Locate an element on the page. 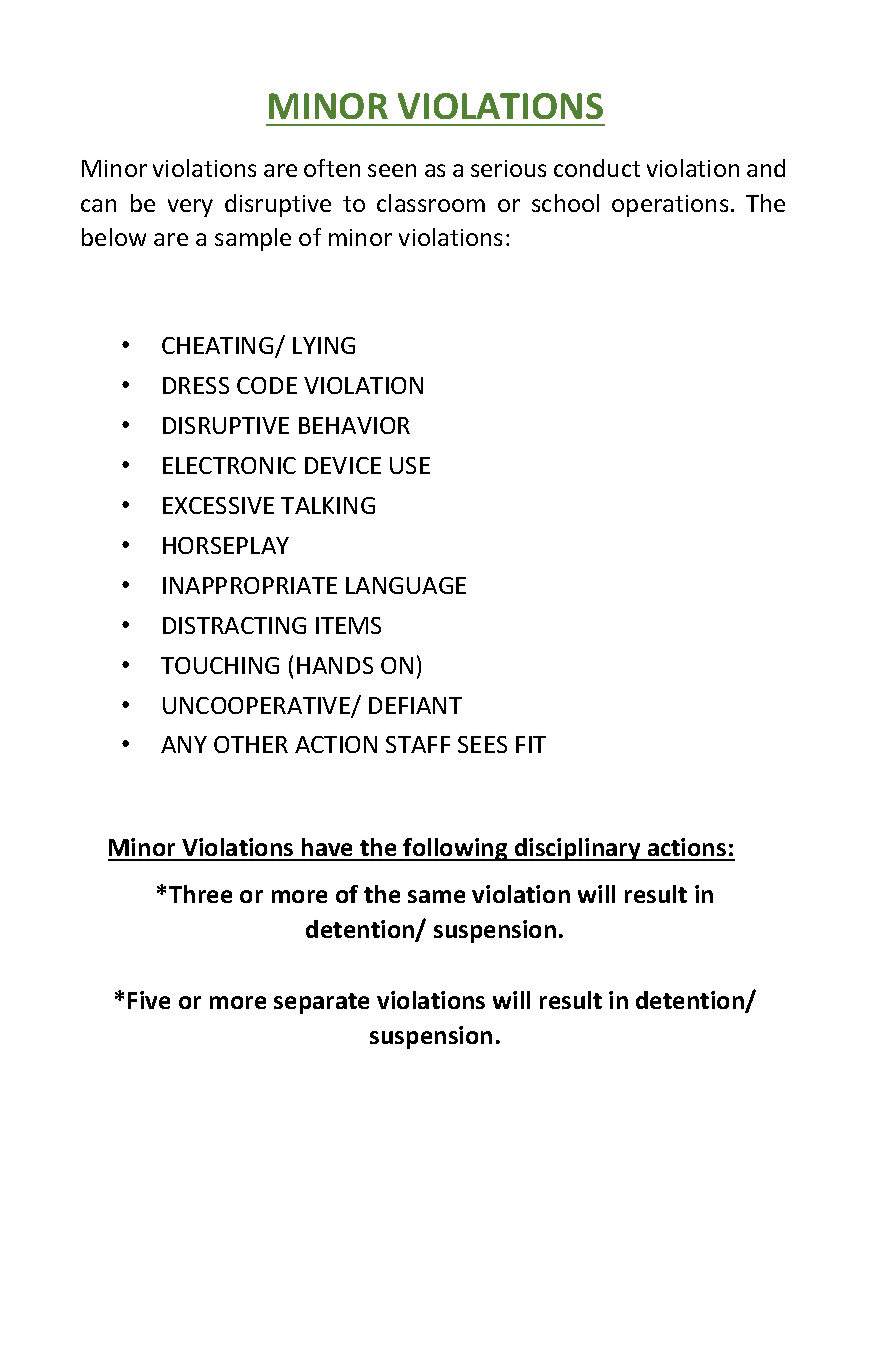 This image has height=1372, width=887. BEHAVIOR is located at coordinates (354, 425).
